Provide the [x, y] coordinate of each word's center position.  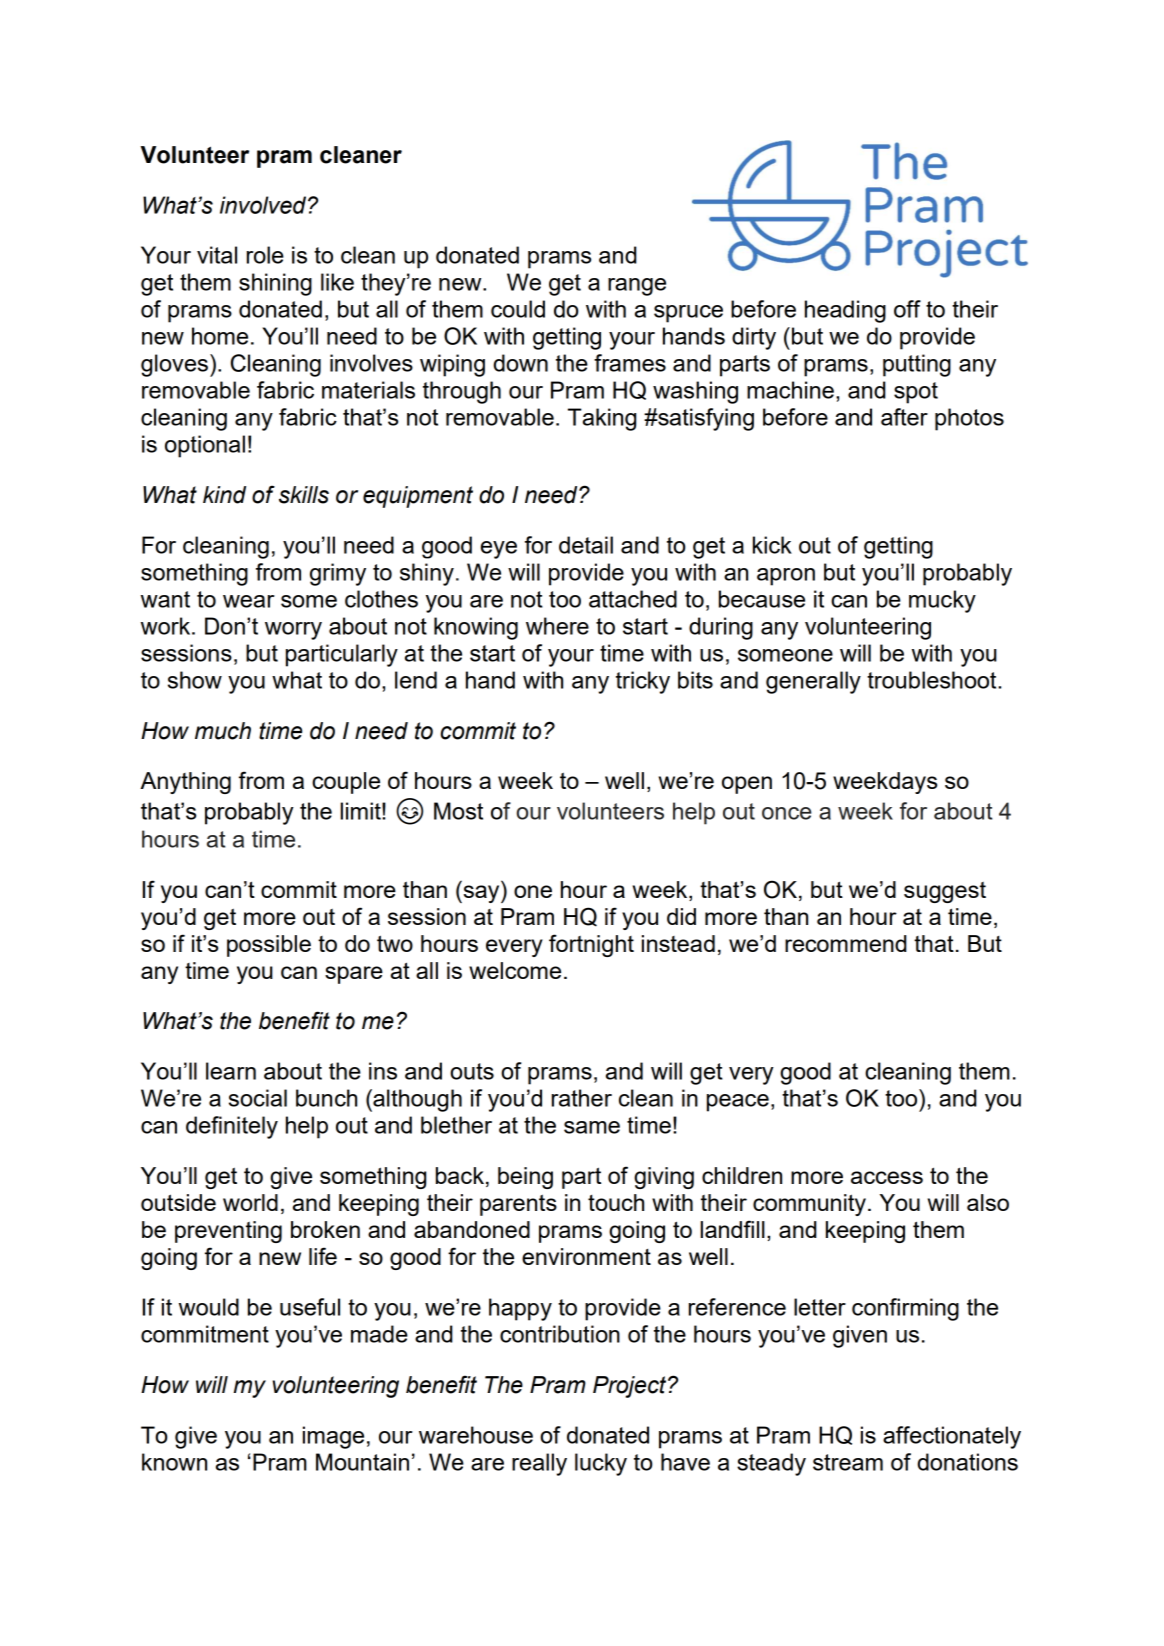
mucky [942, 601]
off [907, 309]
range [637, 287]
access [887, 1177]
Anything [185, 783]
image [333, 1437]
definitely [232, 1127]
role [265, 255]
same [592, 1127]
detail [586, 545]
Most [458, 811]
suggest [945, 892]
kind [224, 495]
